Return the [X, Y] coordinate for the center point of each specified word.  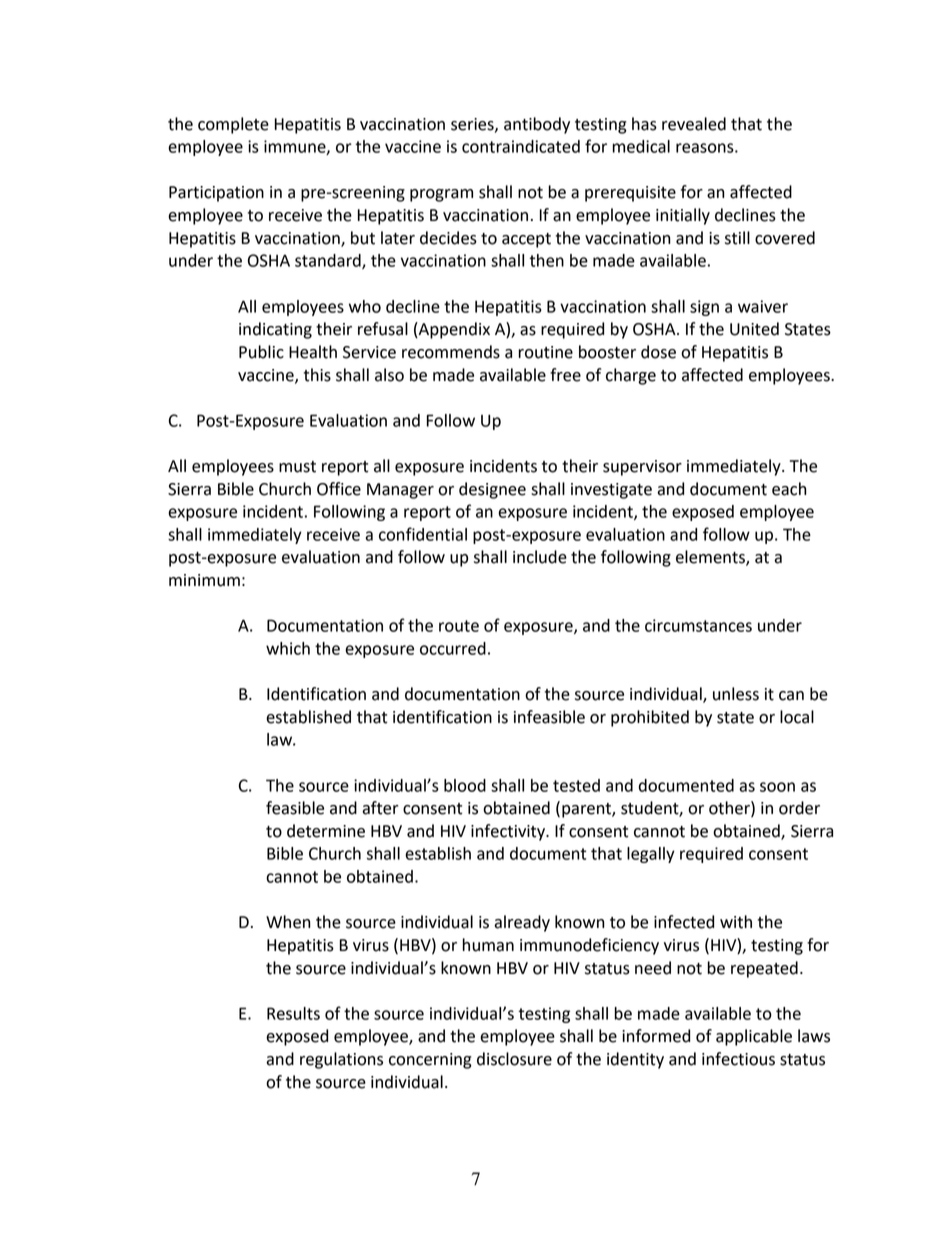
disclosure [514, 1059]
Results [293, 1013]
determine [326, 831]
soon [777, 787]
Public [261, 352]
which [288, 648]
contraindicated [521, 146]
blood [465, 785]
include [540, 557]
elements [711, 558]
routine [545, 352]
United [754, 329]
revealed [694, 124]
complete [233, 125]
